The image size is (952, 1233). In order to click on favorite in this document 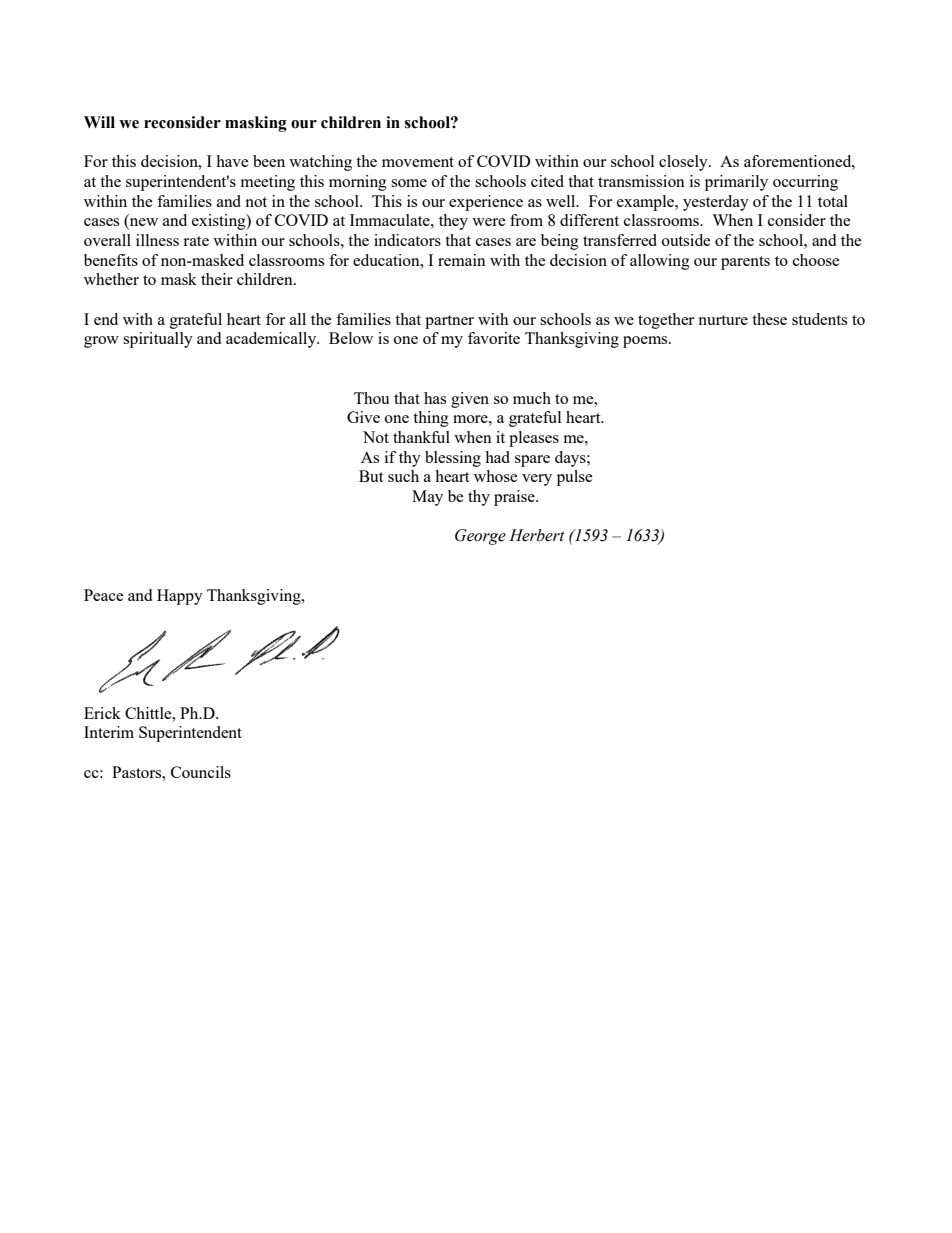, I will do `click(494, 338)`.
